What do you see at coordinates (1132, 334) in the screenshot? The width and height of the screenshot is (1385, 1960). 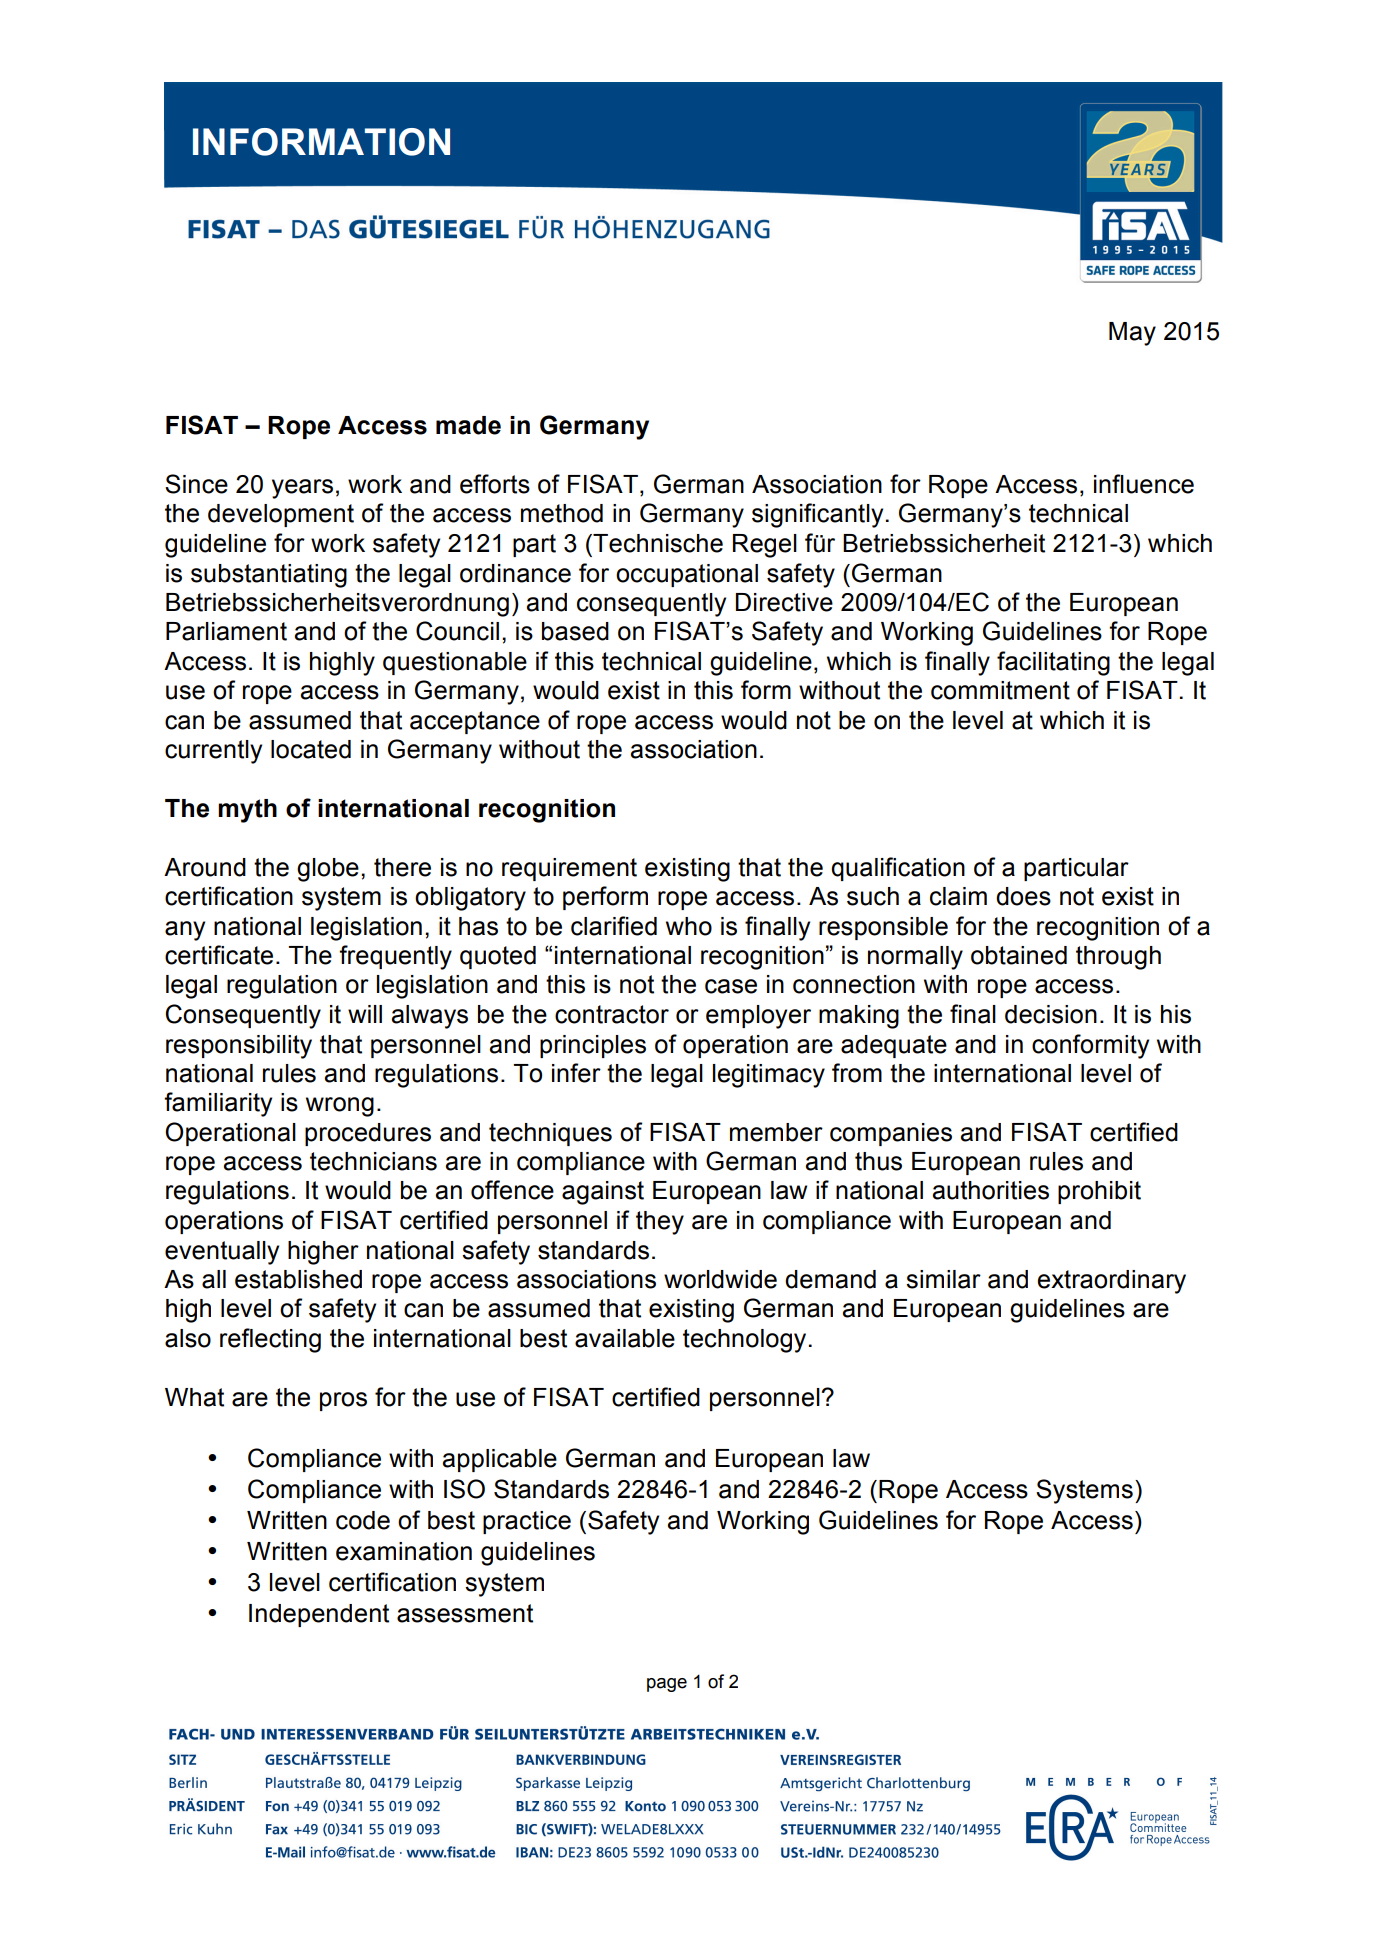 I see `May` at bounding box center [1132, 334].
